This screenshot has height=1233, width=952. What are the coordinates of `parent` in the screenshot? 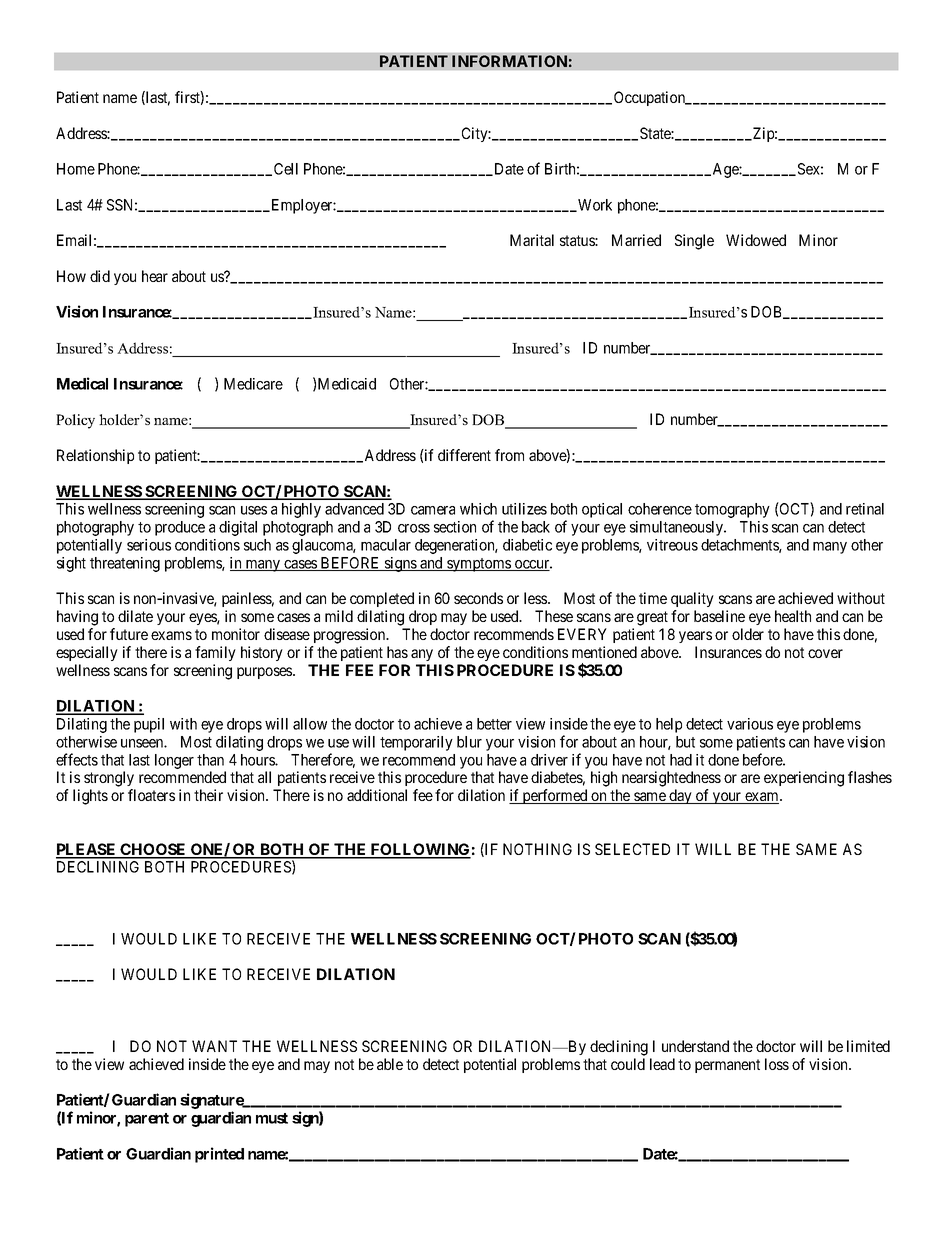 It's located at (147, 1120).
